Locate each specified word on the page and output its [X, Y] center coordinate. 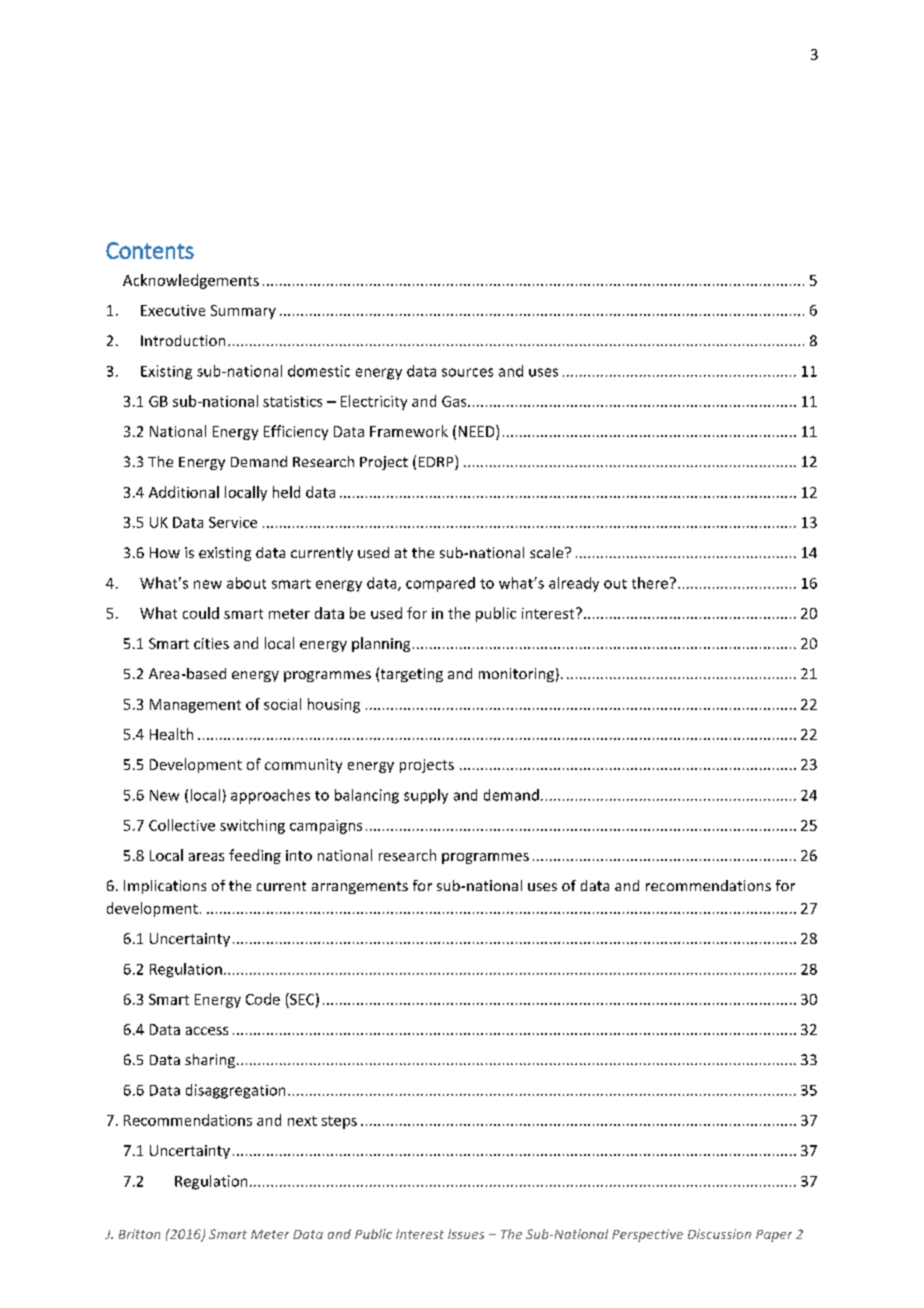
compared [440, 584]
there [650, 583]
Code [263, 999]
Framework [409, 431]
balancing [367, 796]
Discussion [719, 1234]
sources [467, 372]
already [574, 584]
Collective [182, 825]
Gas [455, 401]
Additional [184, 492]
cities [211, 643]
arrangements [360, 887]
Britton [139, 1234]
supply [426, 796]
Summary [243, 312]
